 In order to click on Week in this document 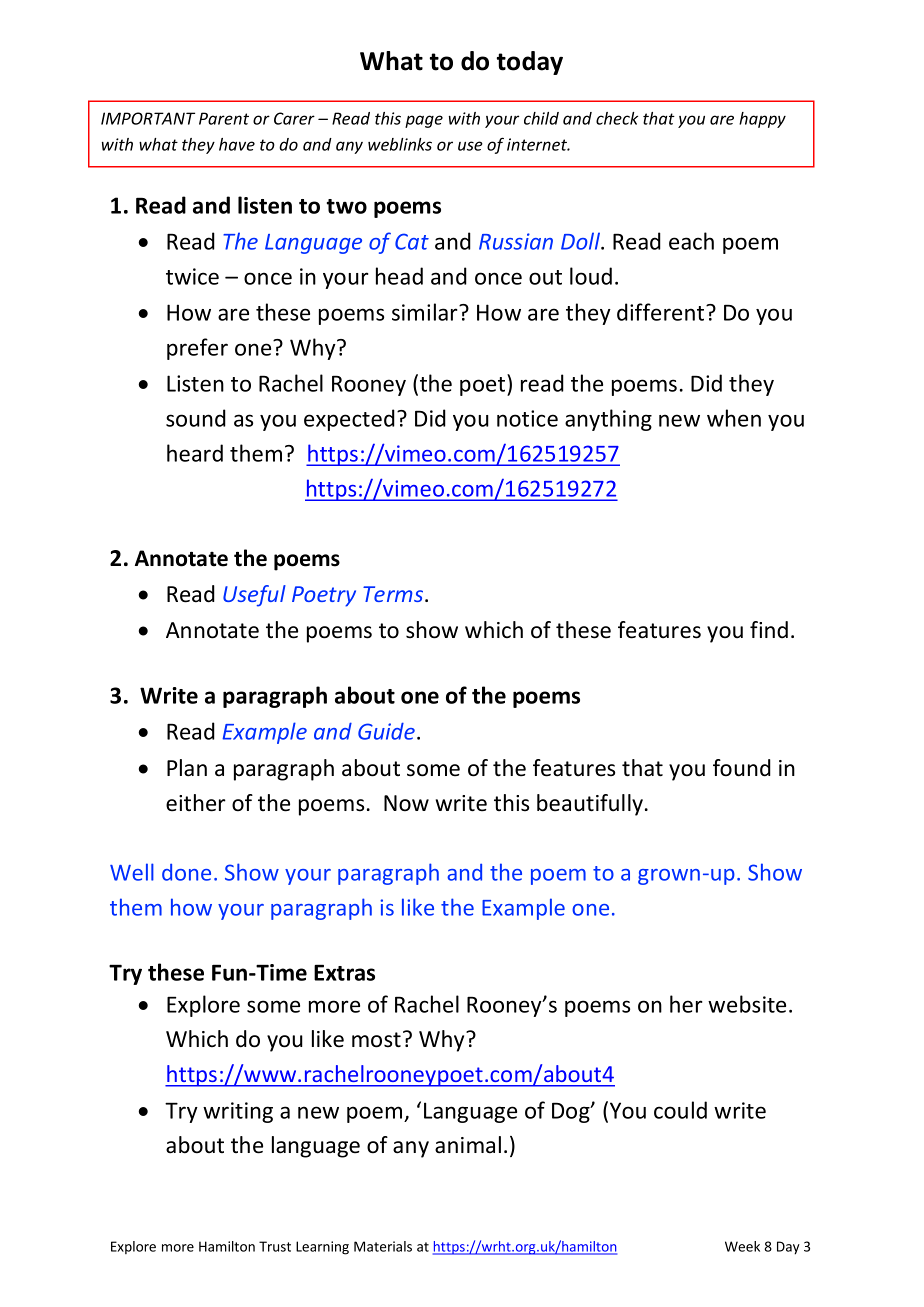, I will do `click(742, 1246)`.
